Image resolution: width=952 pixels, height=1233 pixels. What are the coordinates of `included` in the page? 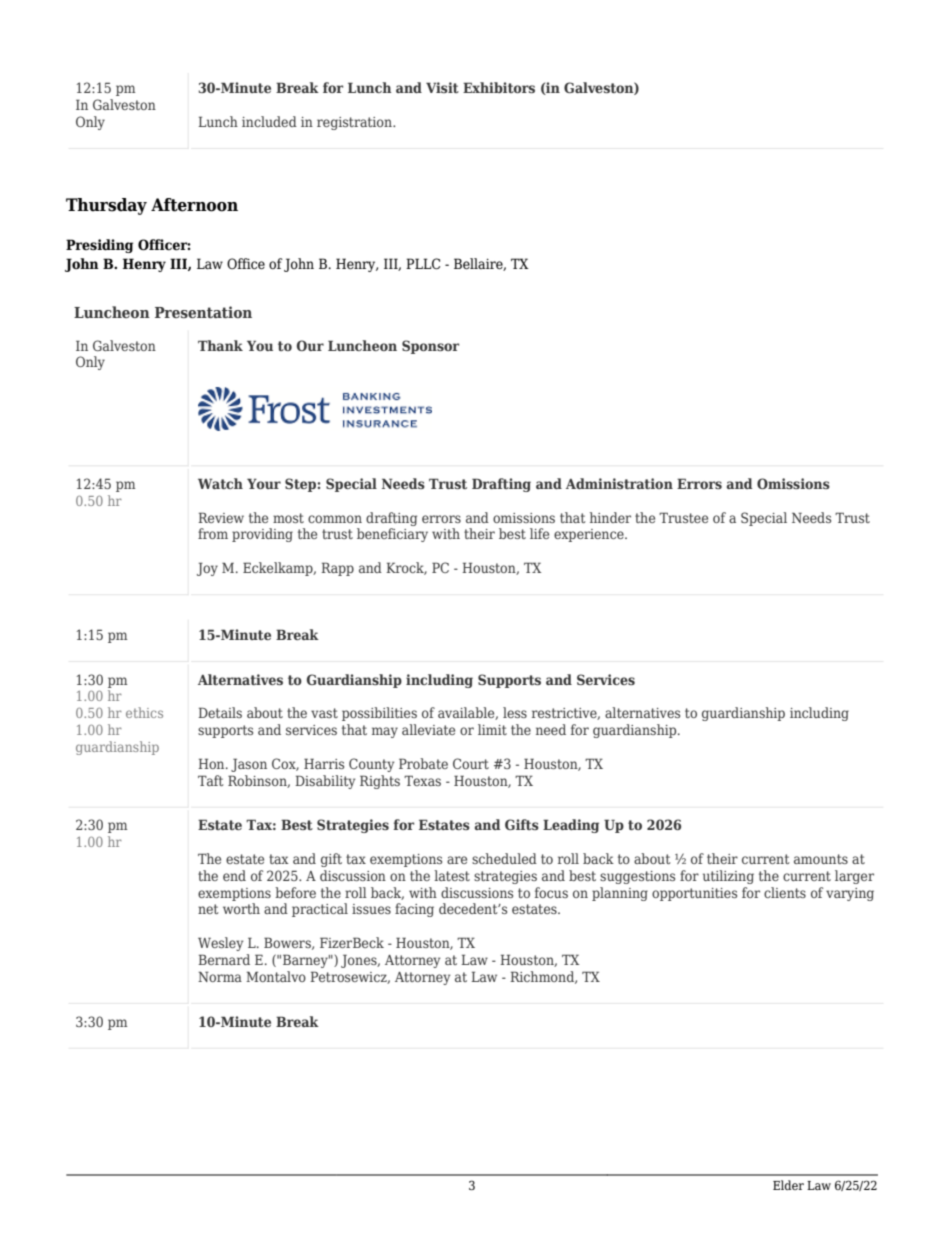 It's located at (269, 121).
